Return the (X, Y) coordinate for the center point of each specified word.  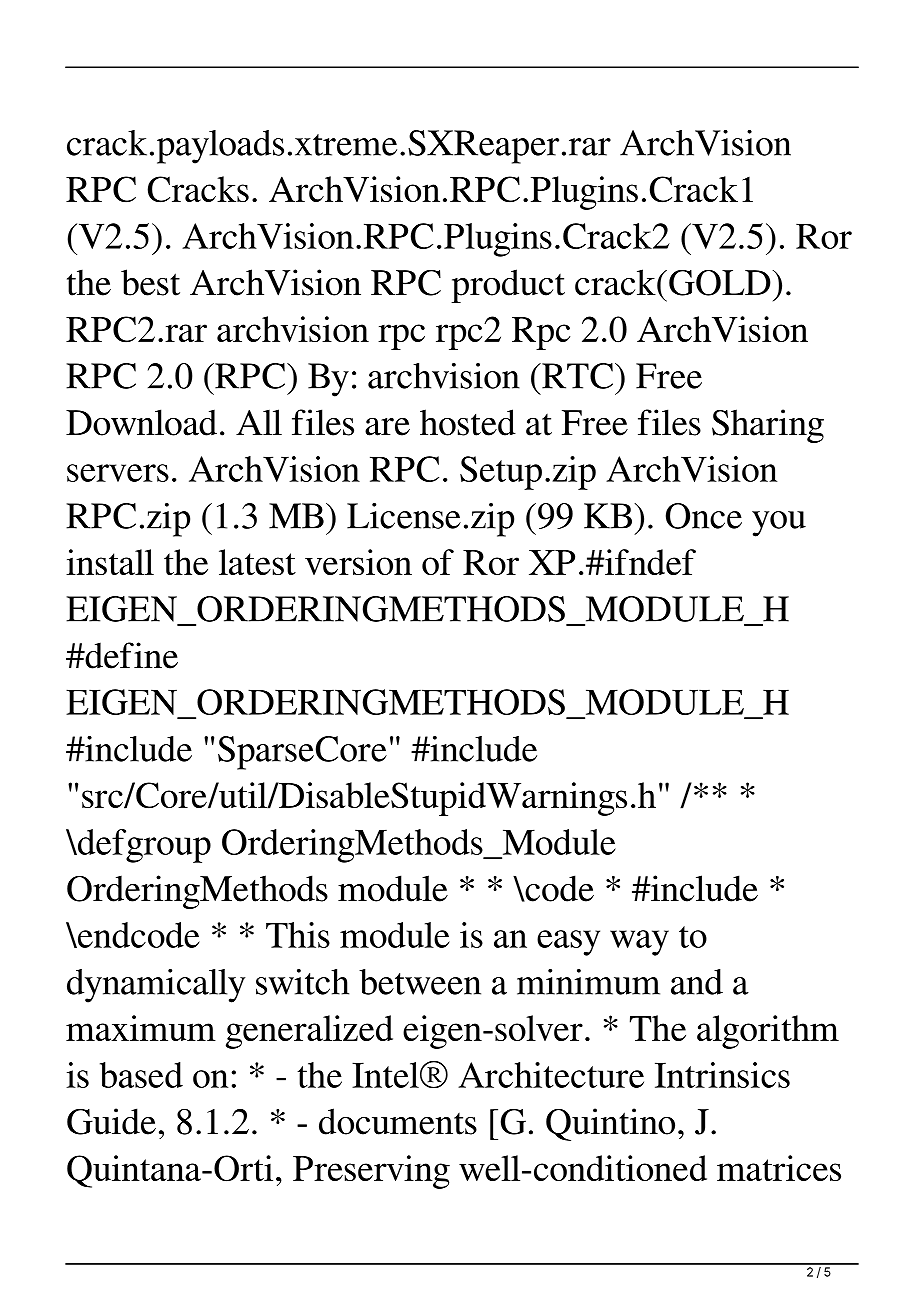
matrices (779, 1168)
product (508, 286)
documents (398, 1121)
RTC (576, 376)
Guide (111, 1121)
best (150, 282)
